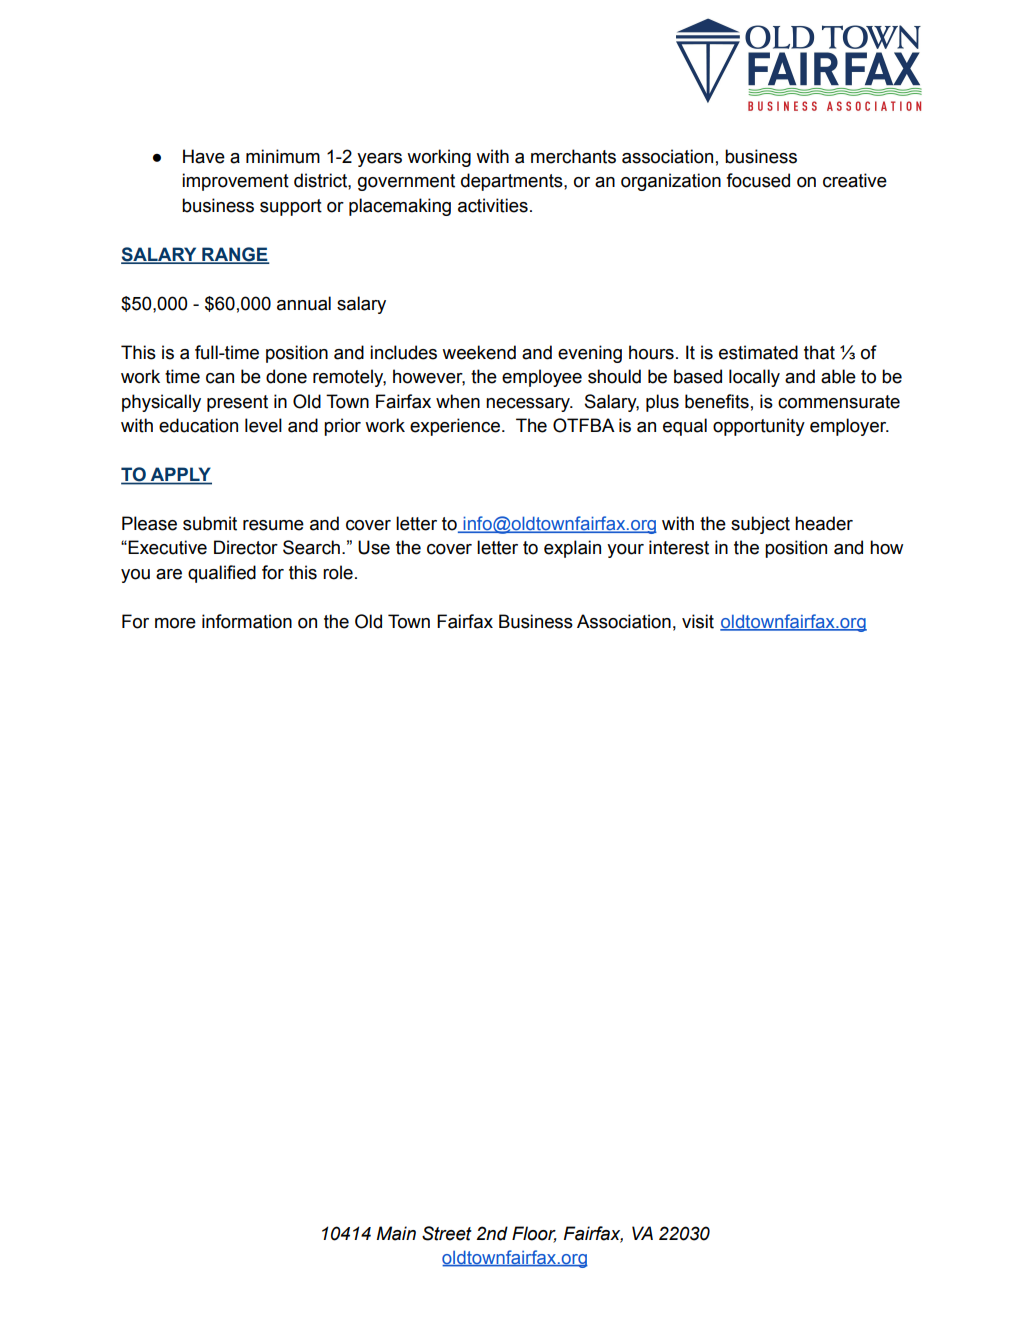  Describe the element at coordinates (396, 1233) in the screenshot. I see `Main` at that location.
